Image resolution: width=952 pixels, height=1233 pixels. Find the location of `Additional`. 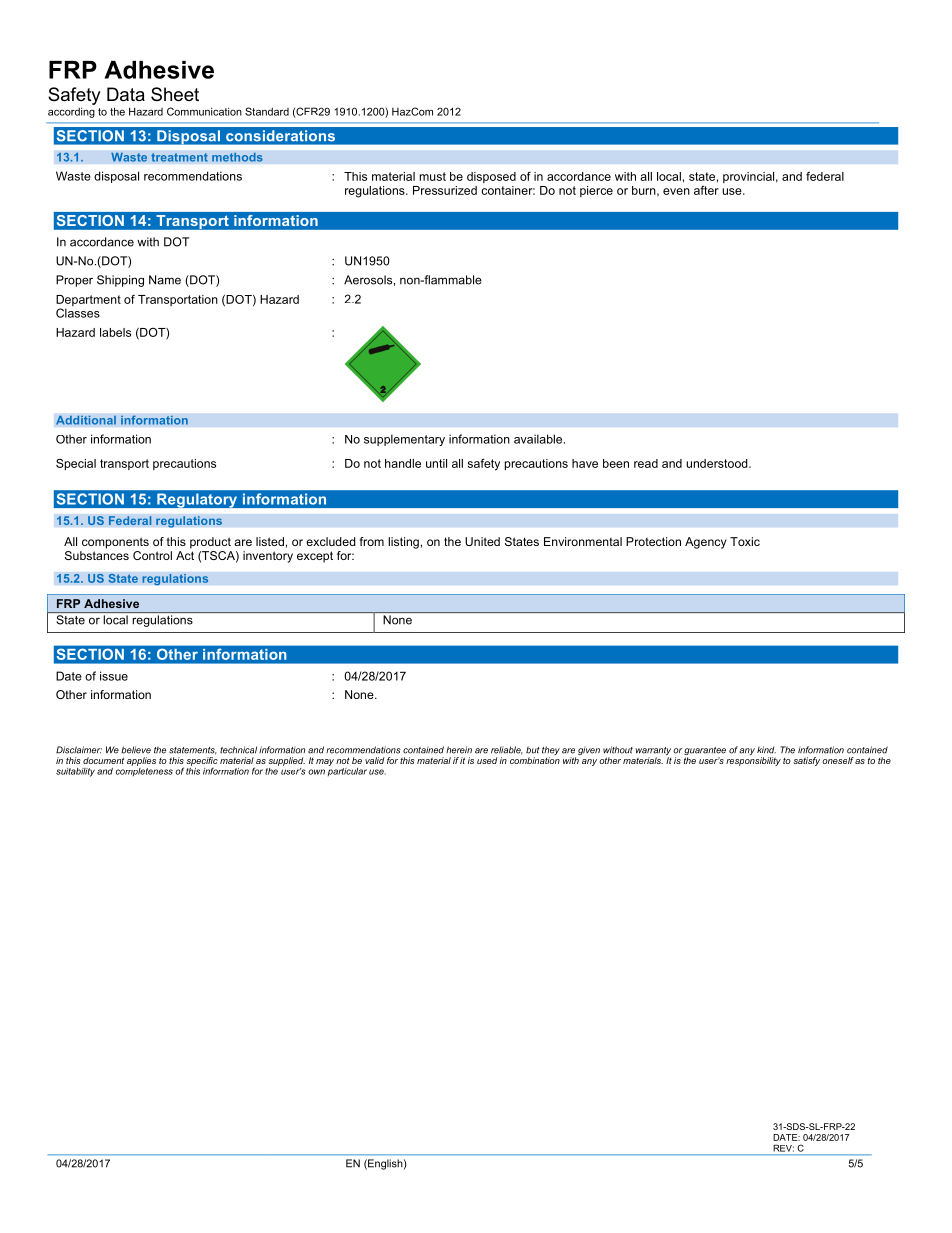

Additional is located at coordinates (86, 420).
